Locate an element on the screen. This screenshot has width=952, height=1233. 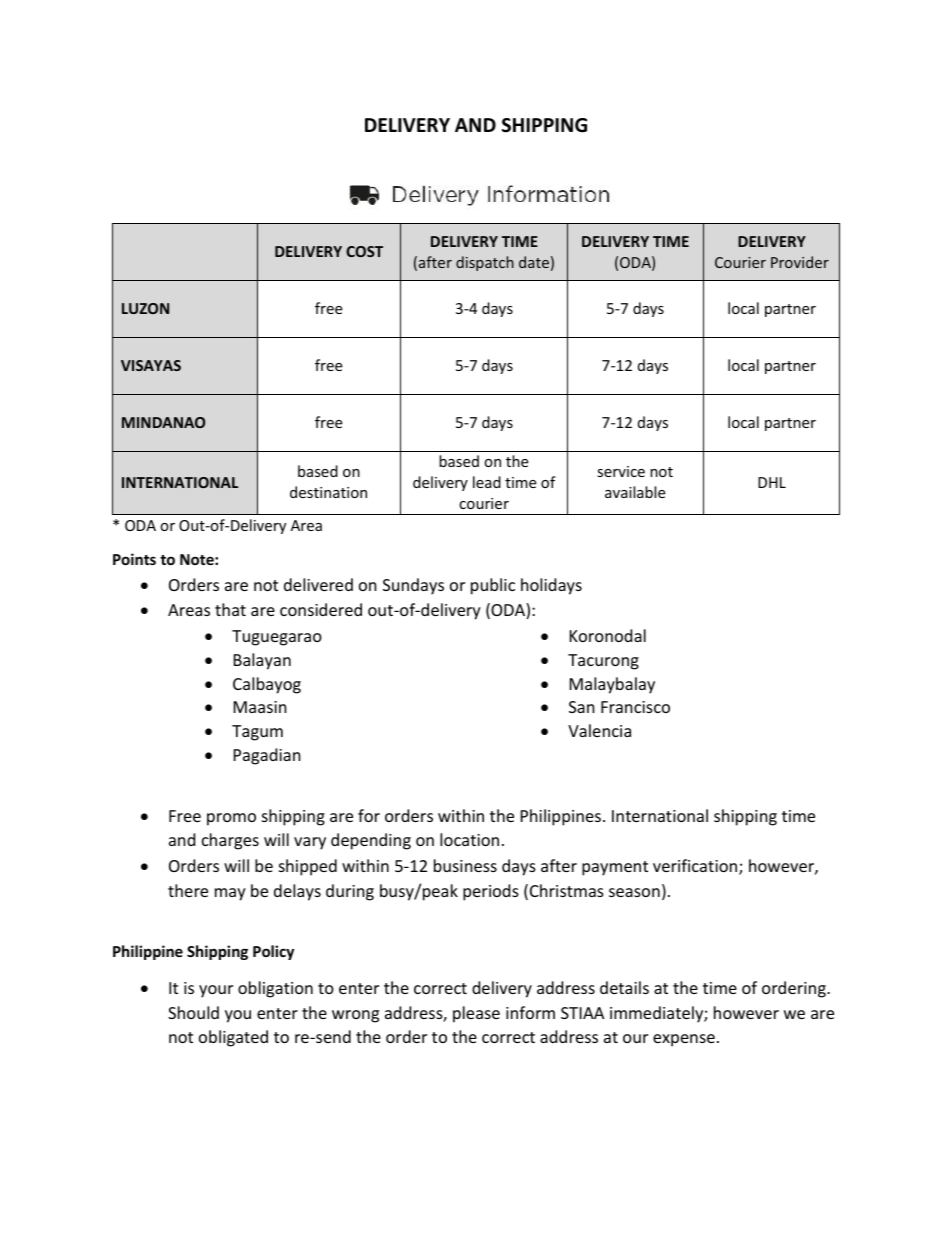
lead is located at coordinates (487, 482).
